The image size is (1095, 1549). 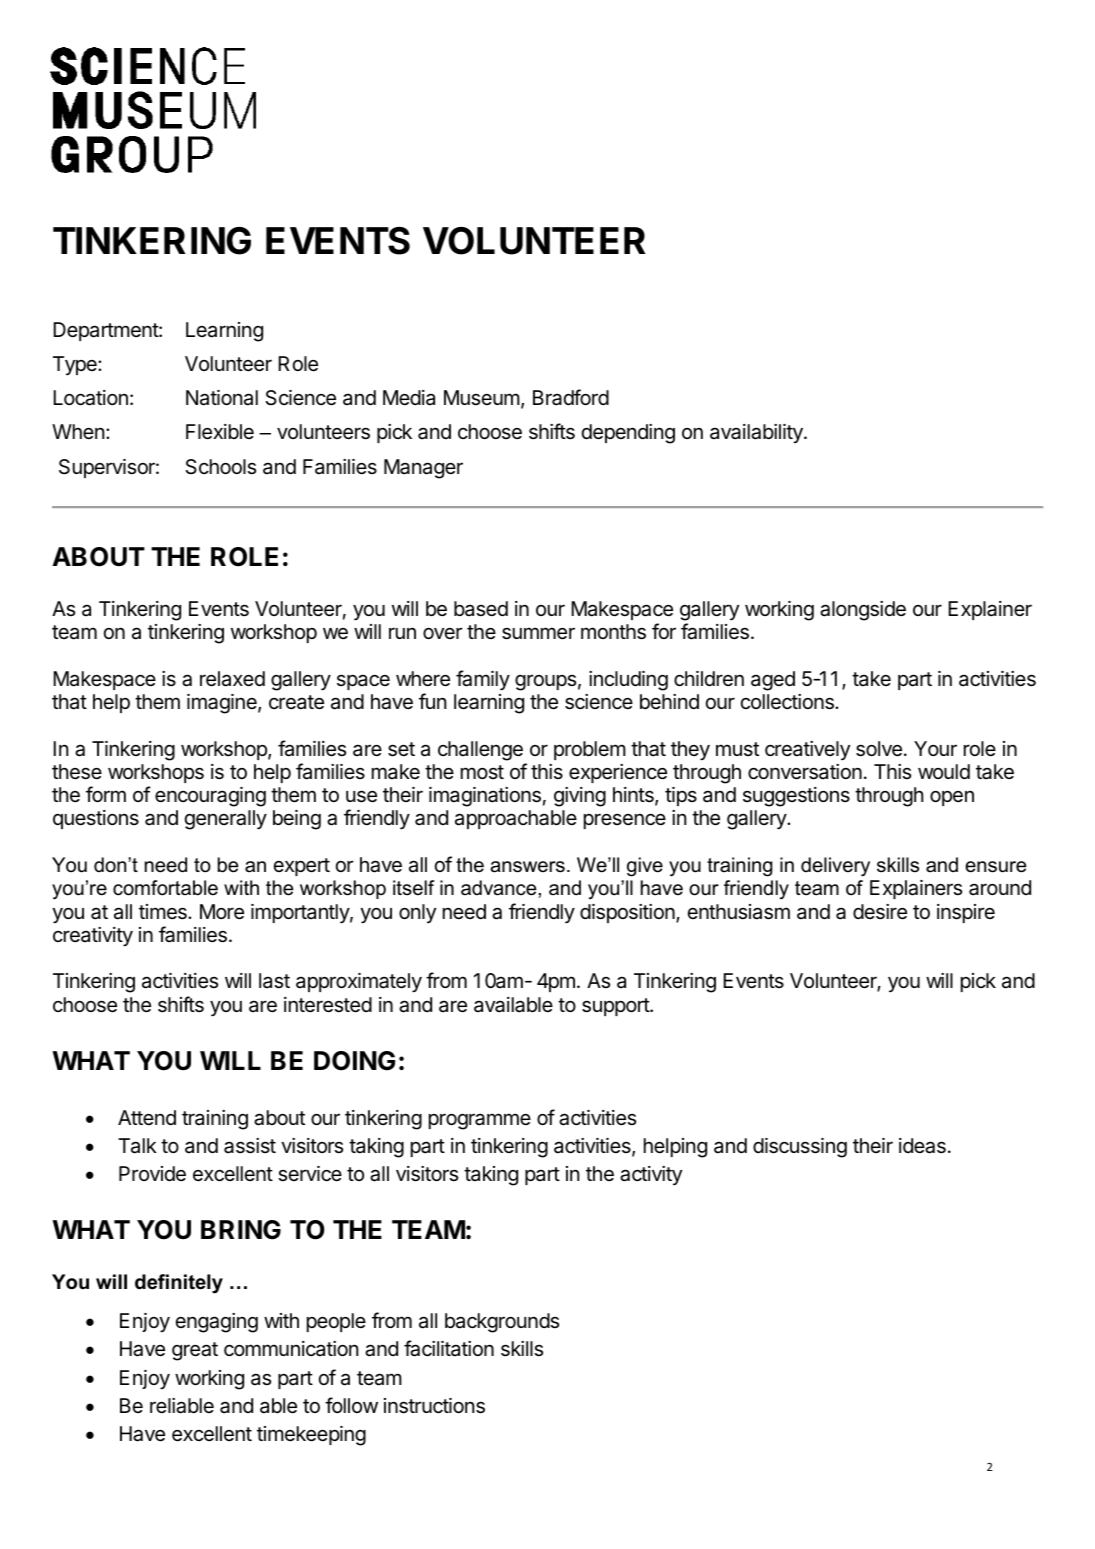 What do you see at coordinates (498, 888) in the image?
I see `advance` at bounding box center [498, 888].
